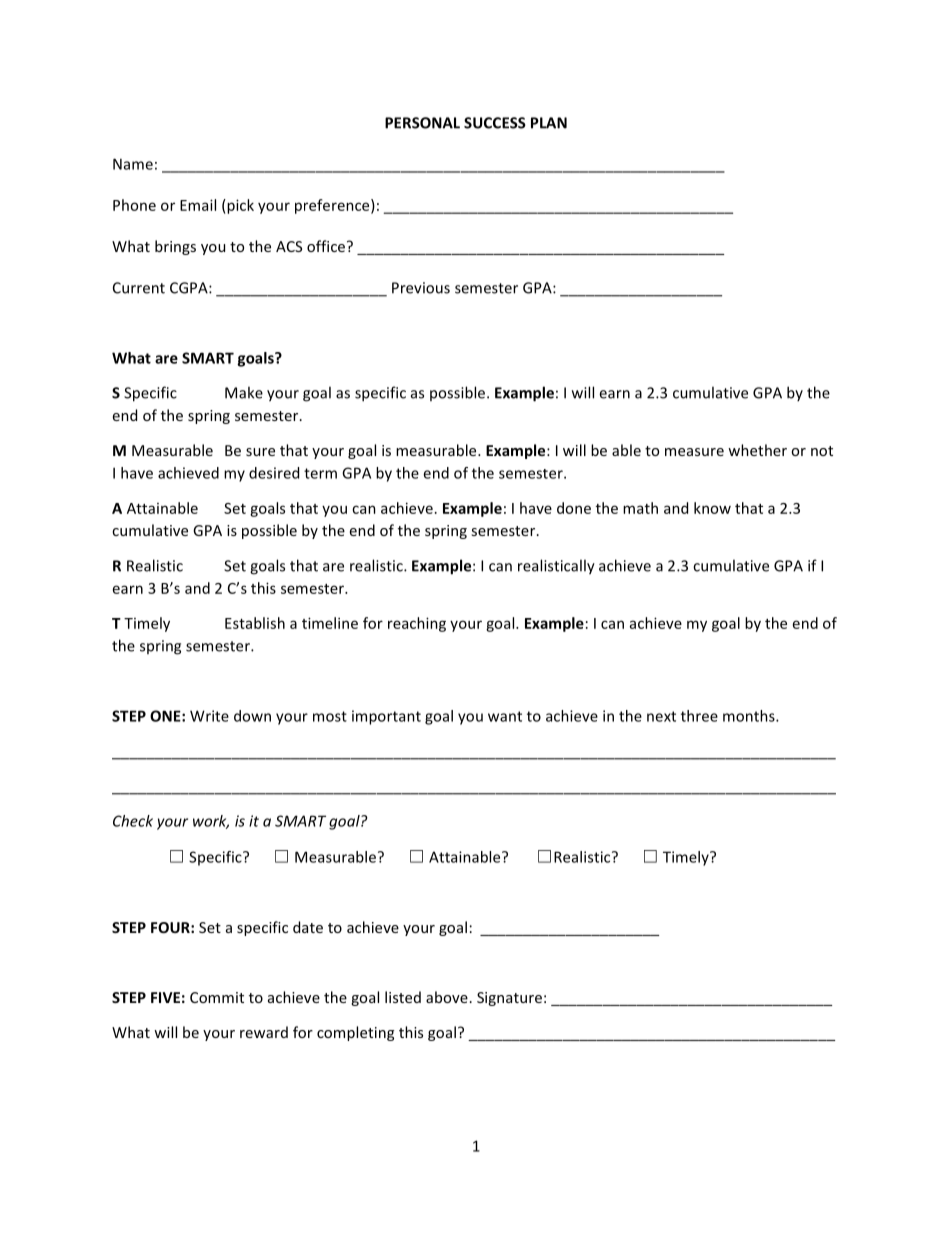 Image resolution: width=952 pixels, height=1233 pixels. What do you see at coordinates (198, 205) in the document?
I see `Email` at bounding box center [198, 205].
